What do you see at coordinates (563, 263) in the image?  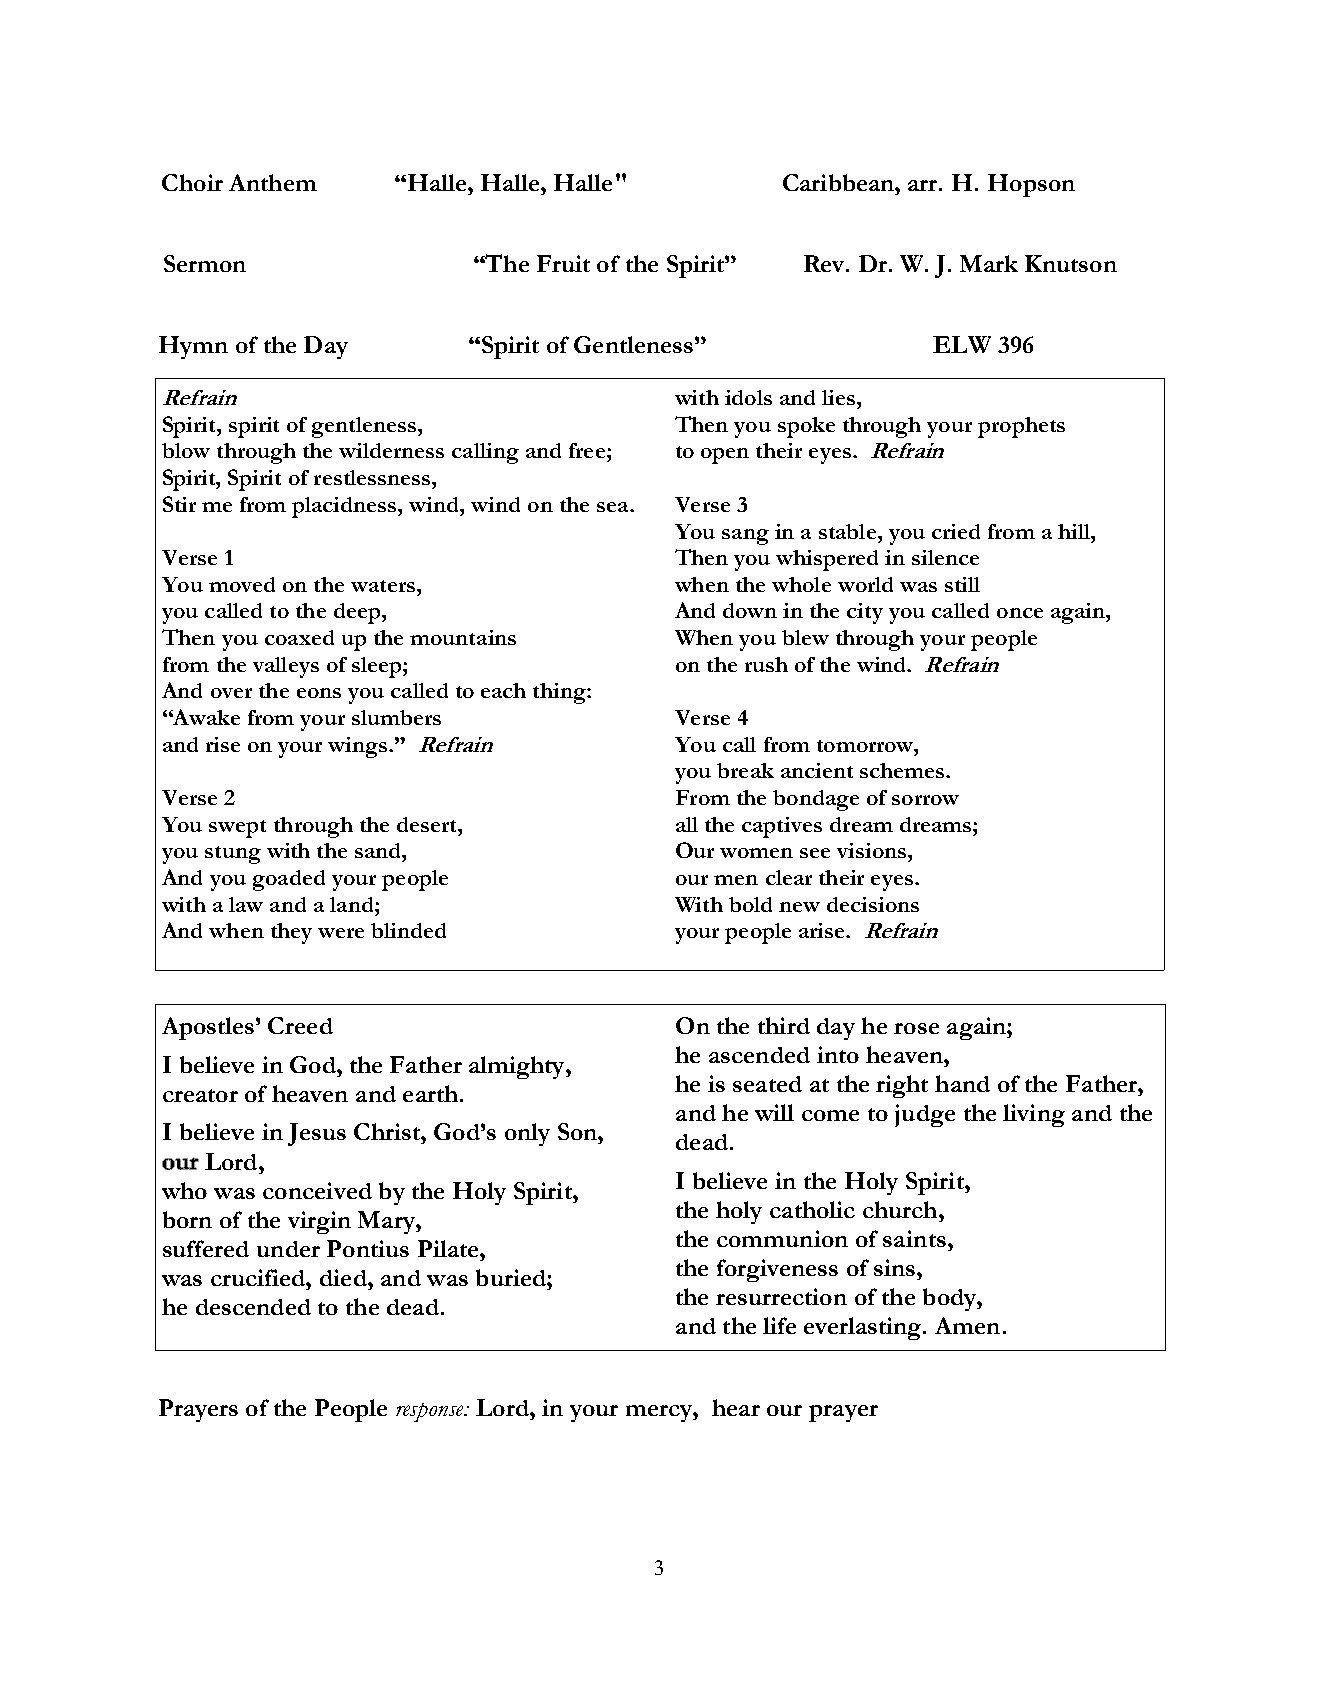 I see `Fruit` at bounding box center [563, 263].
